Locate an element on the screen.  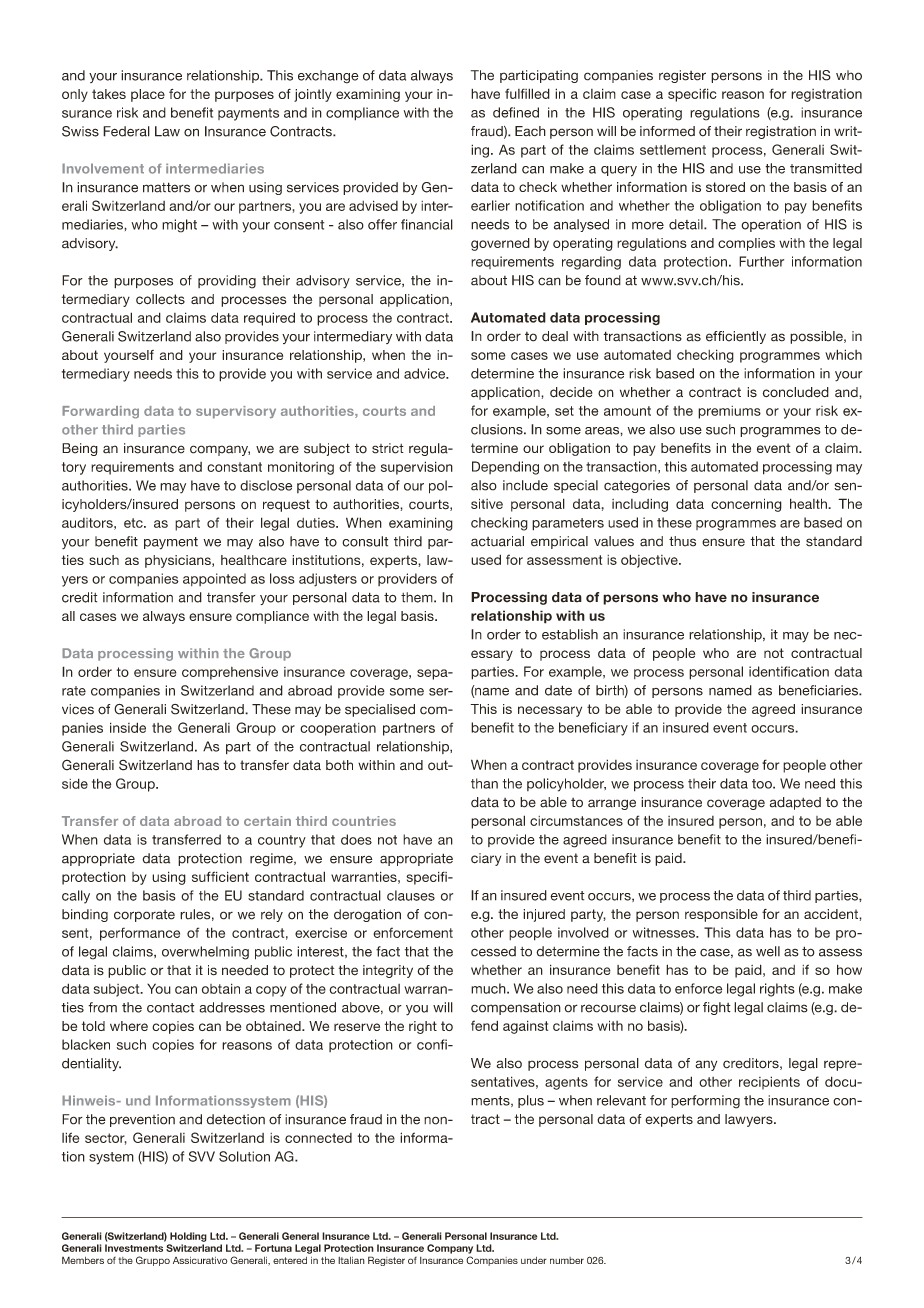
Forwarding is located at coordinates (100, 412).
